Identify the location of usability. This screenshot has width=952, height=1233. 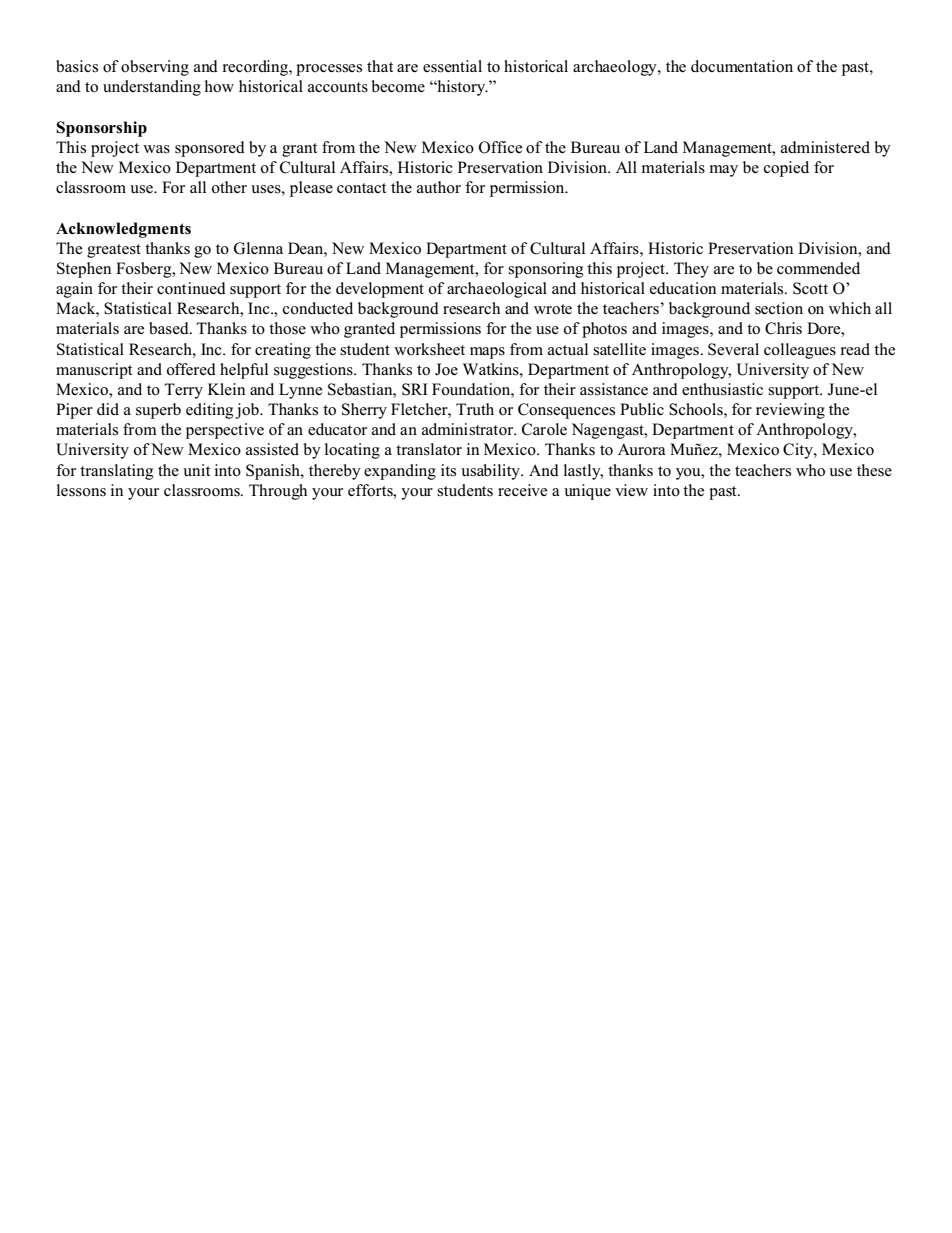
(492, 472).
